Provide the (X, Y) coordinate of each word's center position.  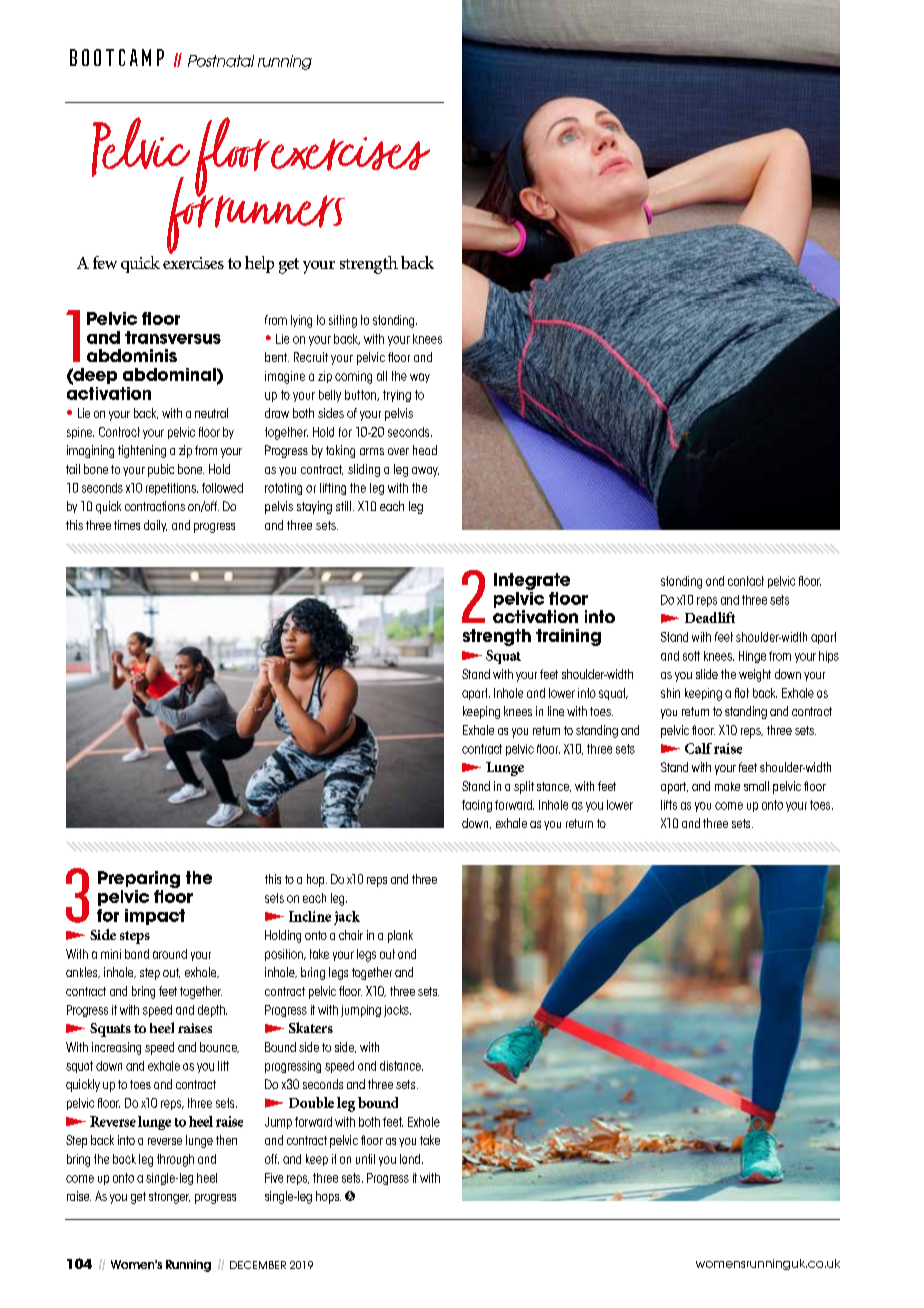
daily (155, 526)
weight (755, 675)
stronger (169, 1198)
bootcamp (117, 57)
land (410, 1159)
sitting (343, 321)
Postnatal (221, 61)
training (568, 637)
